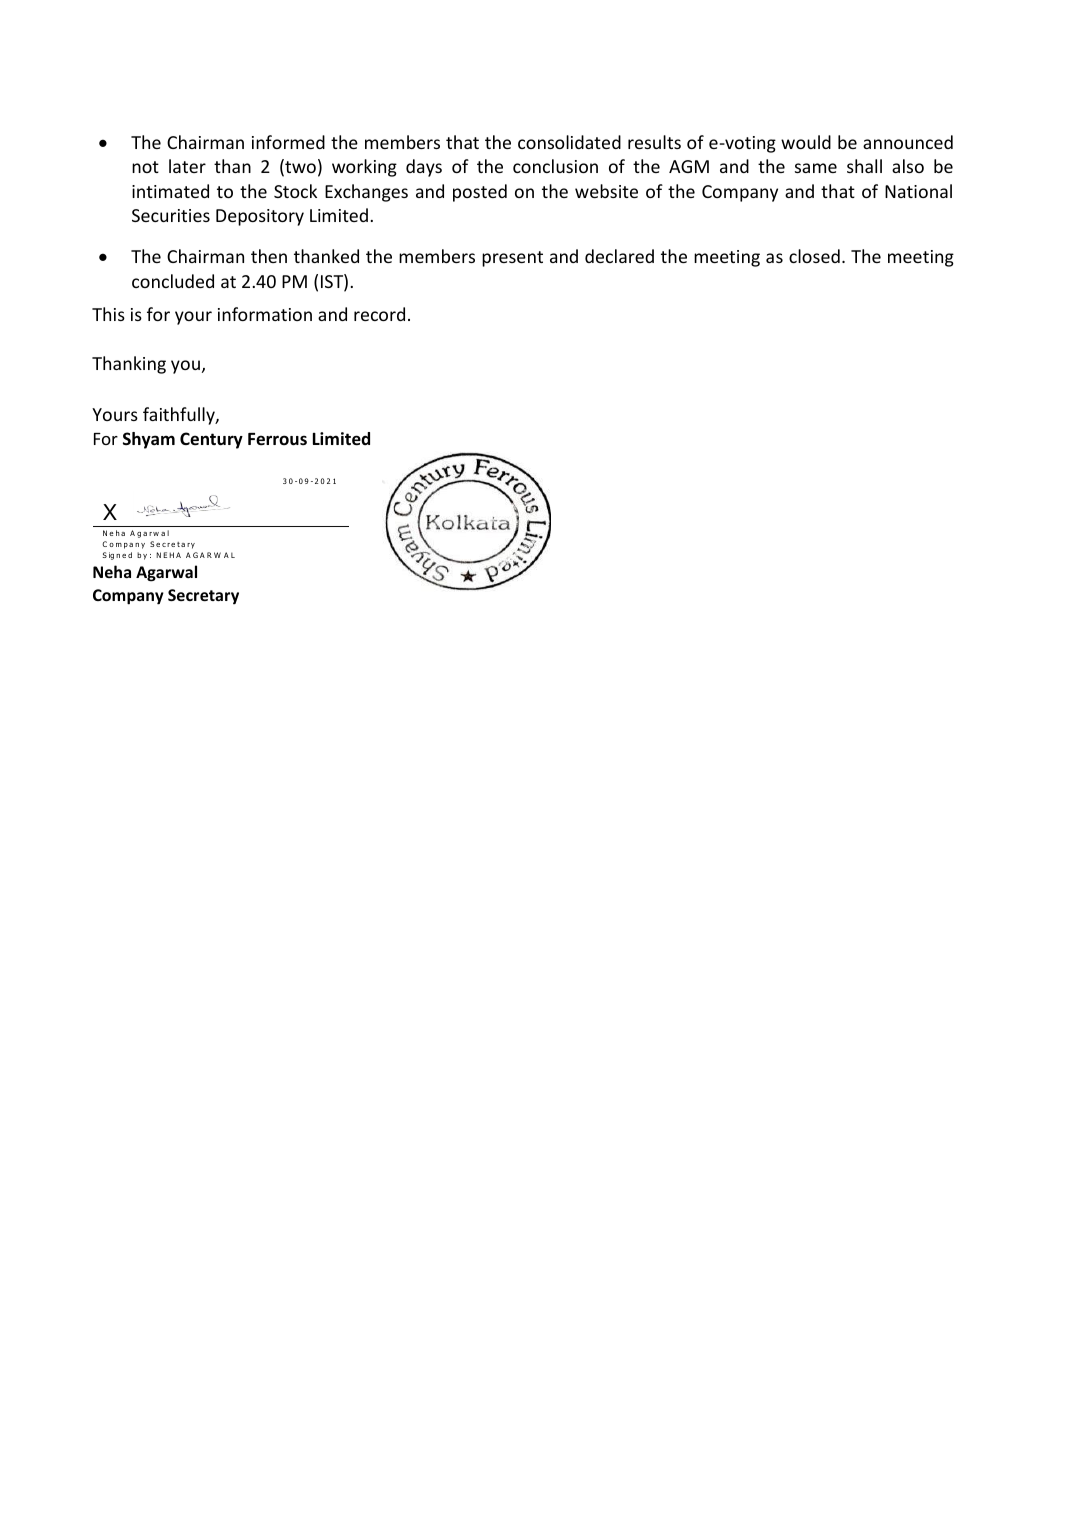 This screenshot has width=1085, height=1535. What do you see at coordinates (814, 256) in the screenshot?
I see `closed` at bounding box center [814, 256].
